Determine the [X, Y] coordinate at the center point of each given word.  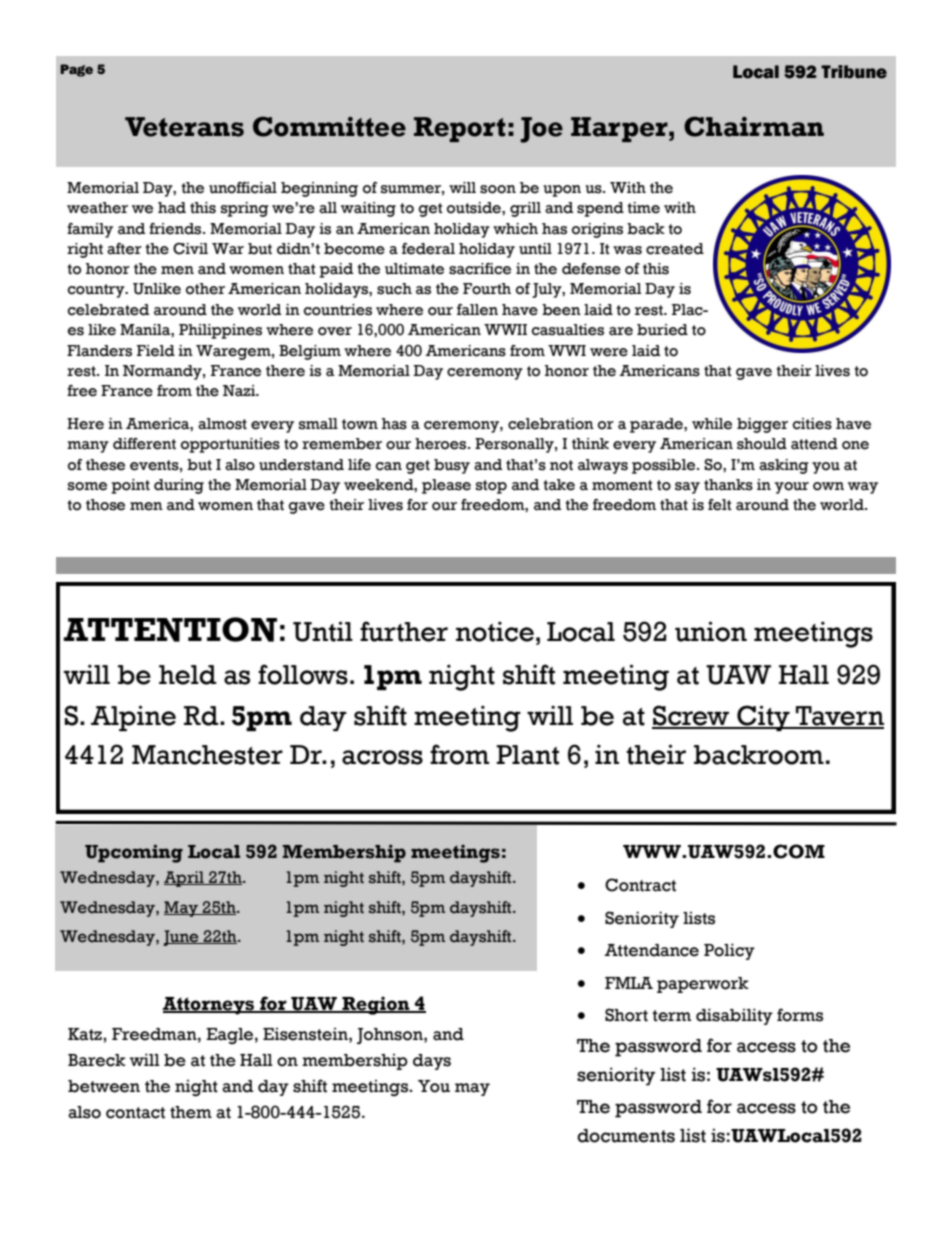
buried [662, 330]
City [763, 718]
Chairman [754, 126]
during [179, 486]
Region [376, 1005]
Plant [527, 755]
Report [460, 129]
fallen [477, 310]
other [205, 289]
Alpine [133, 718]
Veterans [184, 127]
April [185, 879]
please [446, 486]
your [792, 488]
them [191, 1112]
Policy [729, 951]
